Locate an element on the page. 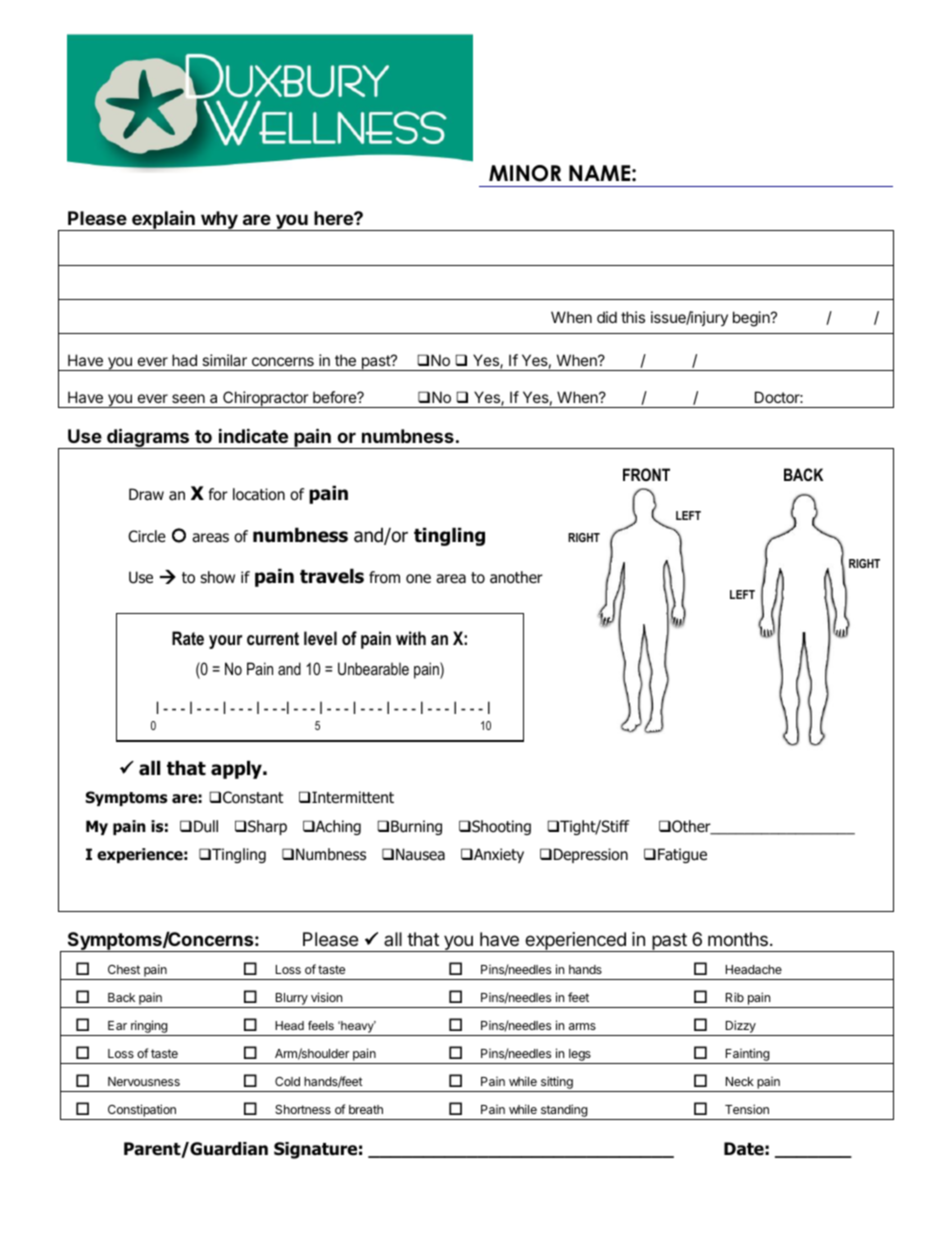 This image has height=1233, width=952. with is located at coordinates (411, 638).
